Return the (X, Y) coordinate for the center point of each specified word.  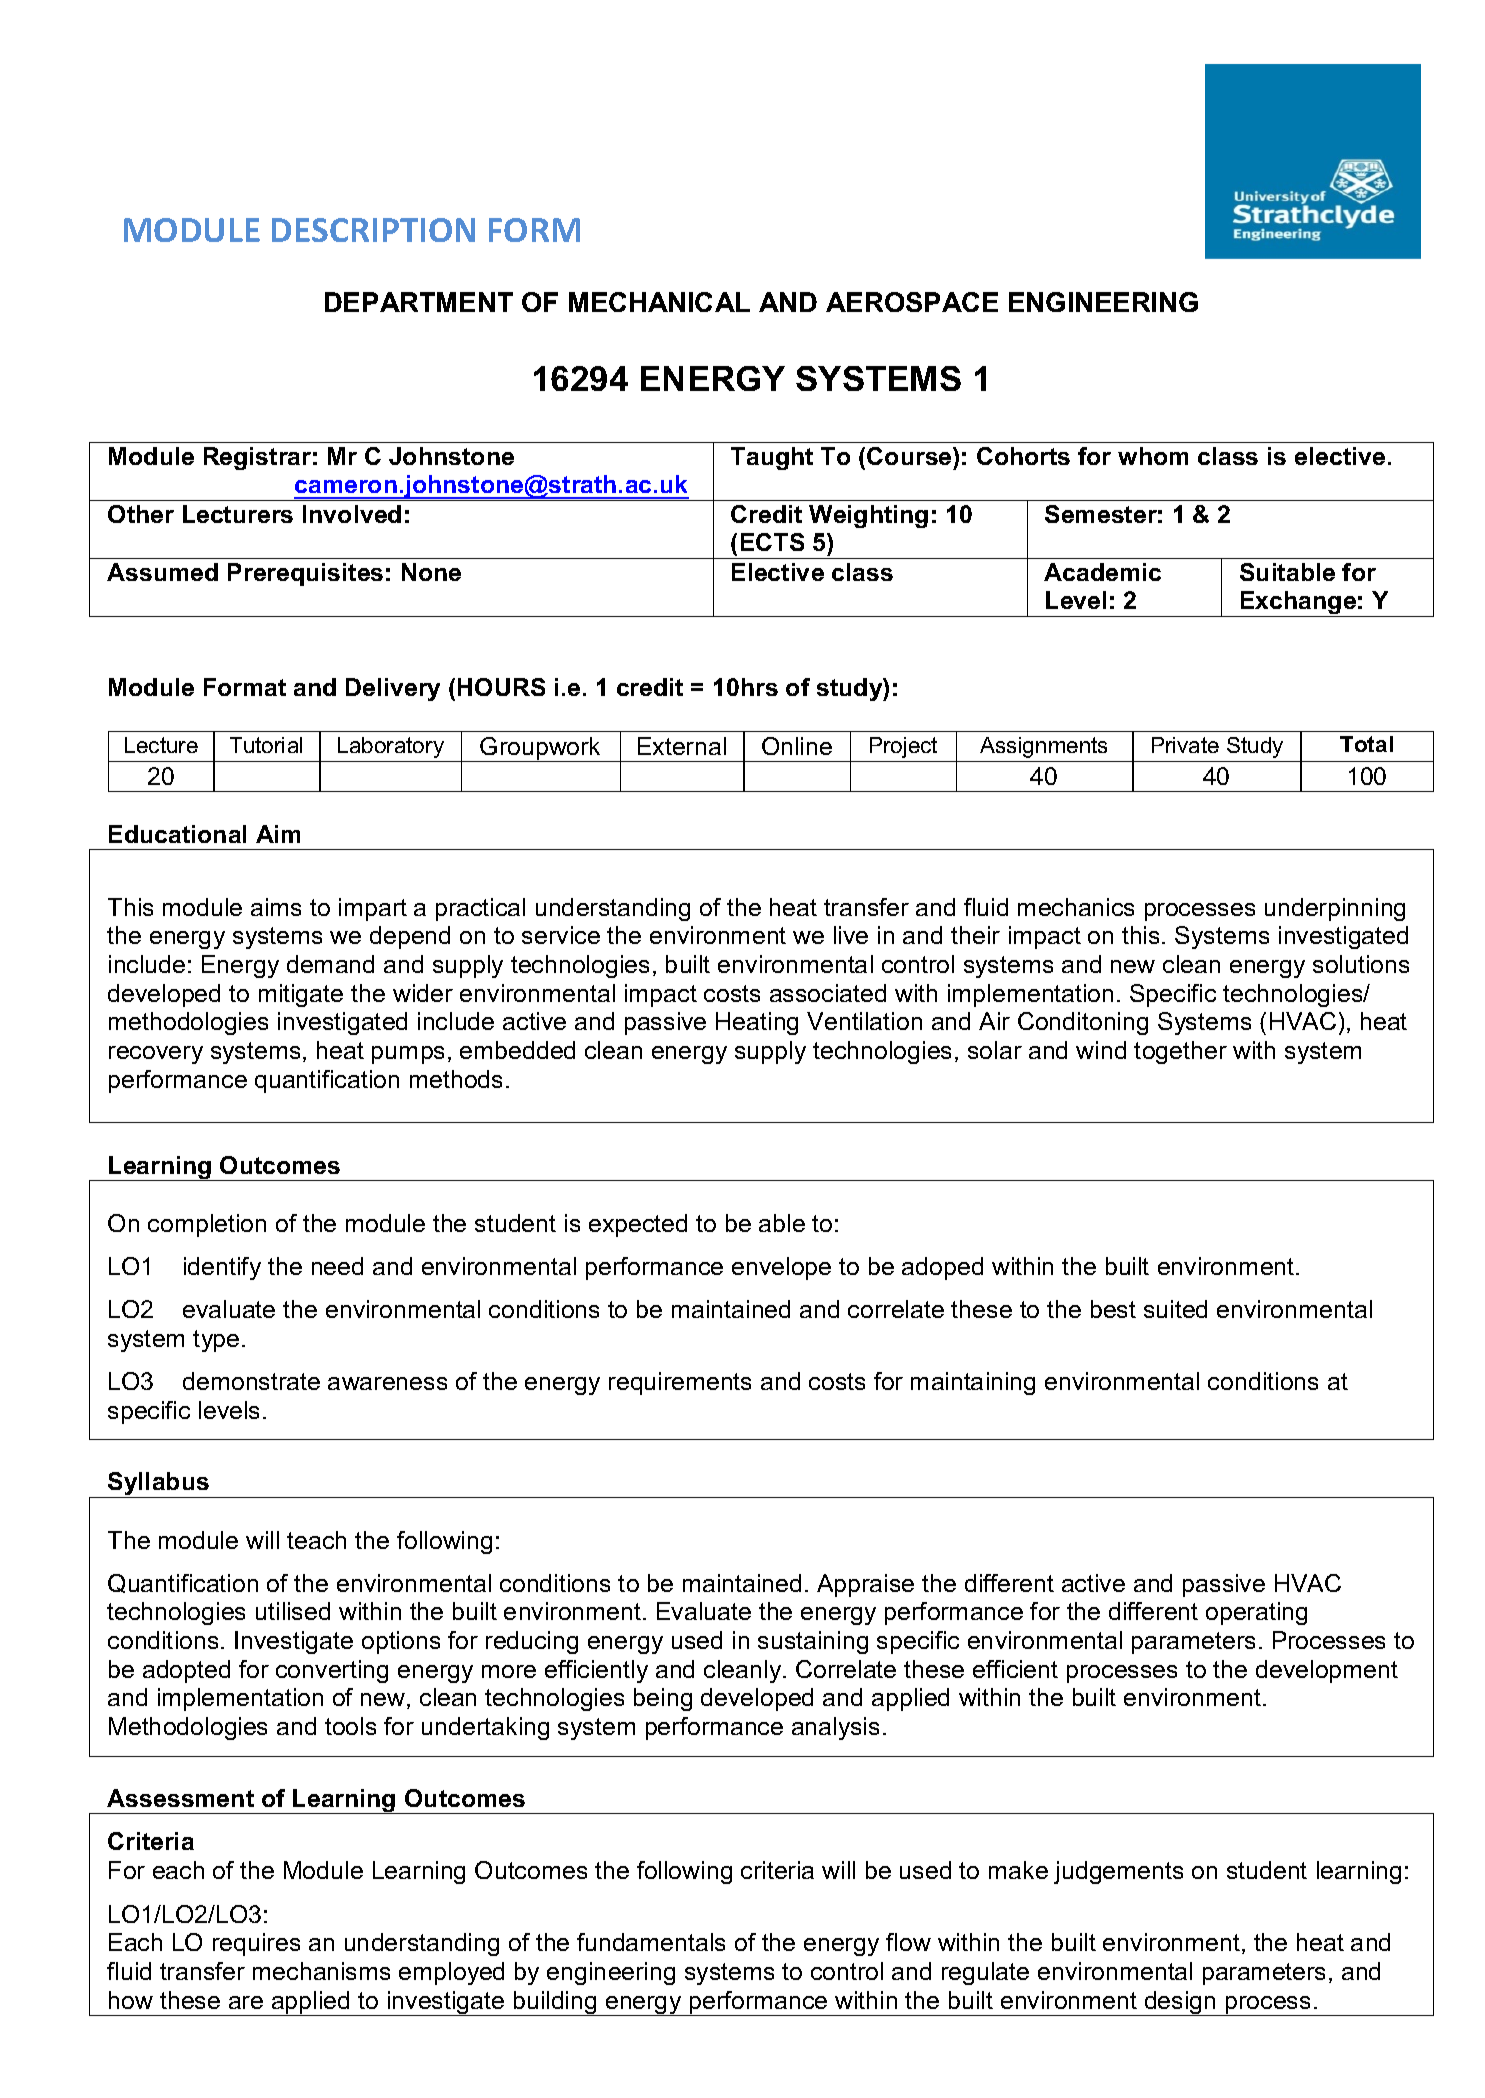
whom (1153, 456)
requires (256, 1944)
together (1180, 1052)
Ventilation (864, 1021)
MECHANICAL (659, 302)
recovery (156, 1055)
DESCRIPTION (373, 230)
